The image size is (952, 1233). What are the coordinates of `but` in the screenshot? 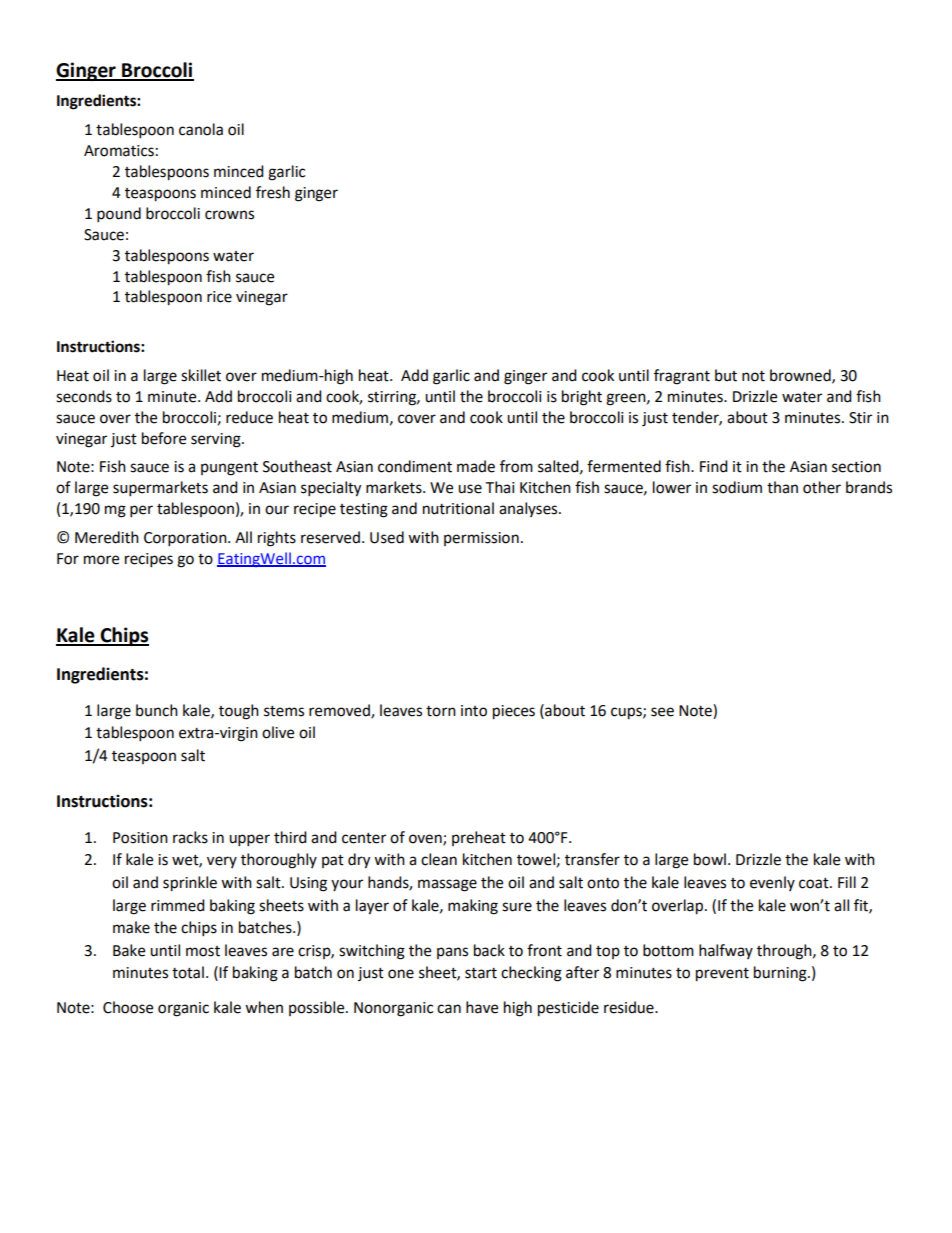 It's located at (726, 375).
